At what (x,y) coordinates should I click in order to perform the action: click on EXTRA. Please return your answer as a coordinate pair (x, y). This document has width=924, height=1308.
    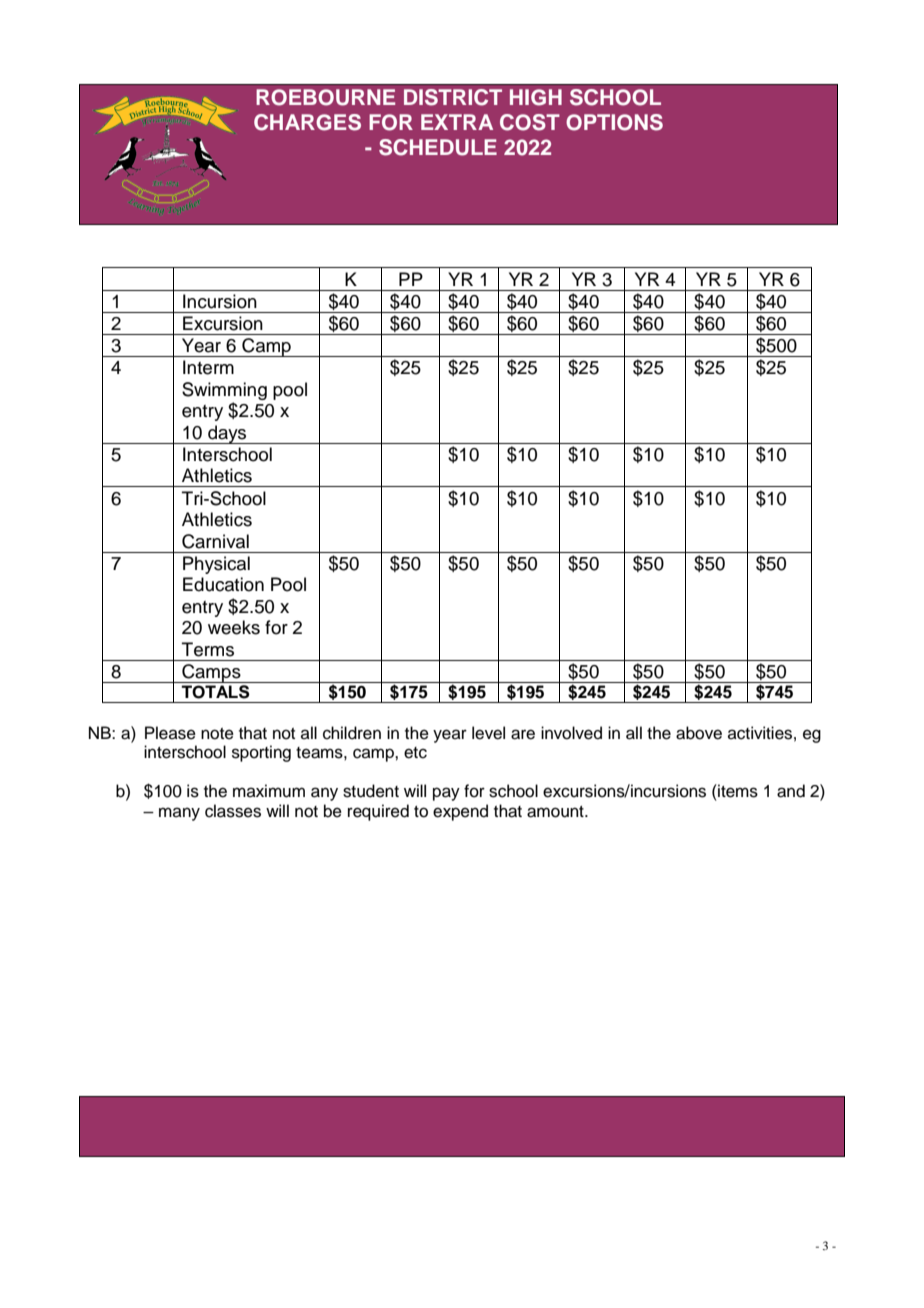
    Looking at the image, I should click on (457, 122).
